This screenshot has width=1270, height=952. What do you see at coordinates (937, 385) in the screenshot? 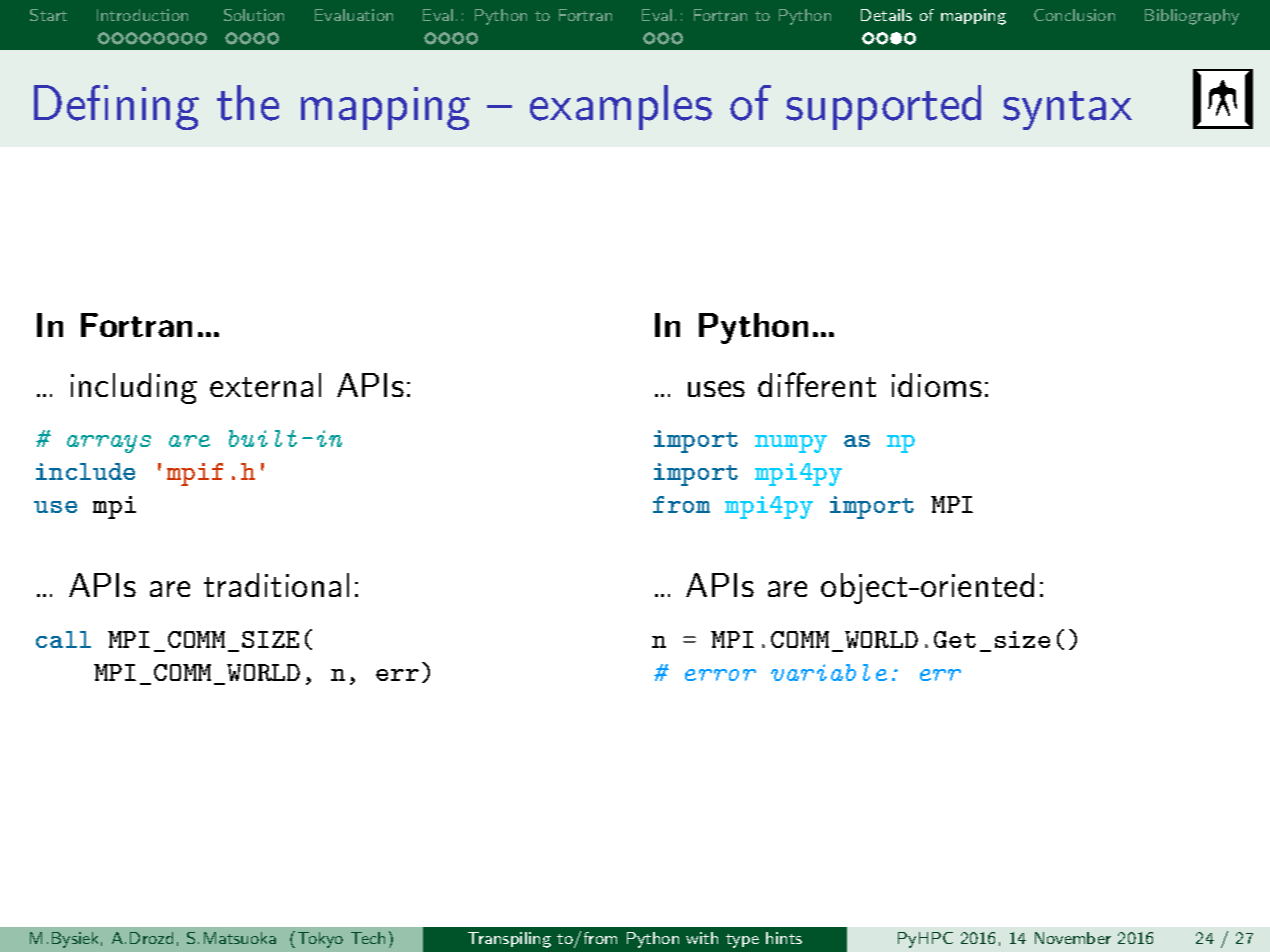
I see `idioms` at bounding box center [937, 385].
